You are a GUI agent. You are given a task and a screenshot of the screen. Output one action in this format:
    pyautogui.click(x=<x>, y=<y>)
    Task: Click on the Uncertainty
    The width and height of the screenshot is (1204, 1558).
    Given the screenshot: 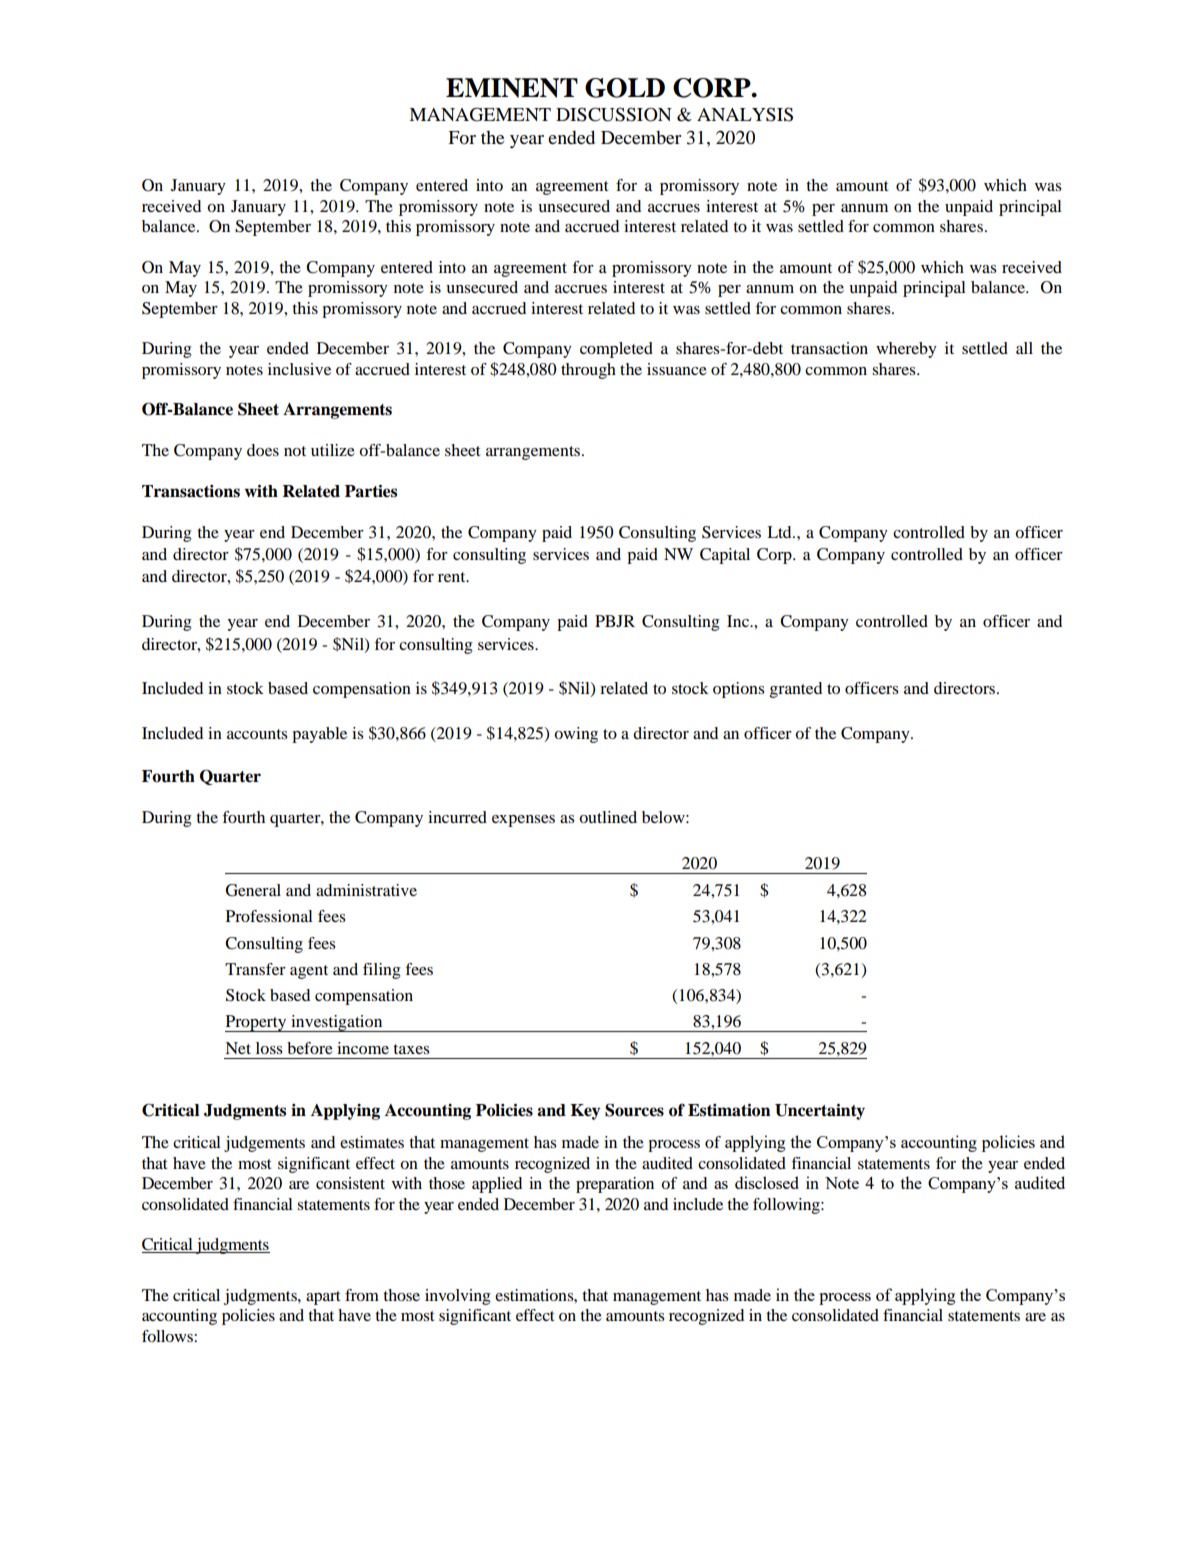 What is the action you would take?
    pyautogui.click(x=820, y=1112)
